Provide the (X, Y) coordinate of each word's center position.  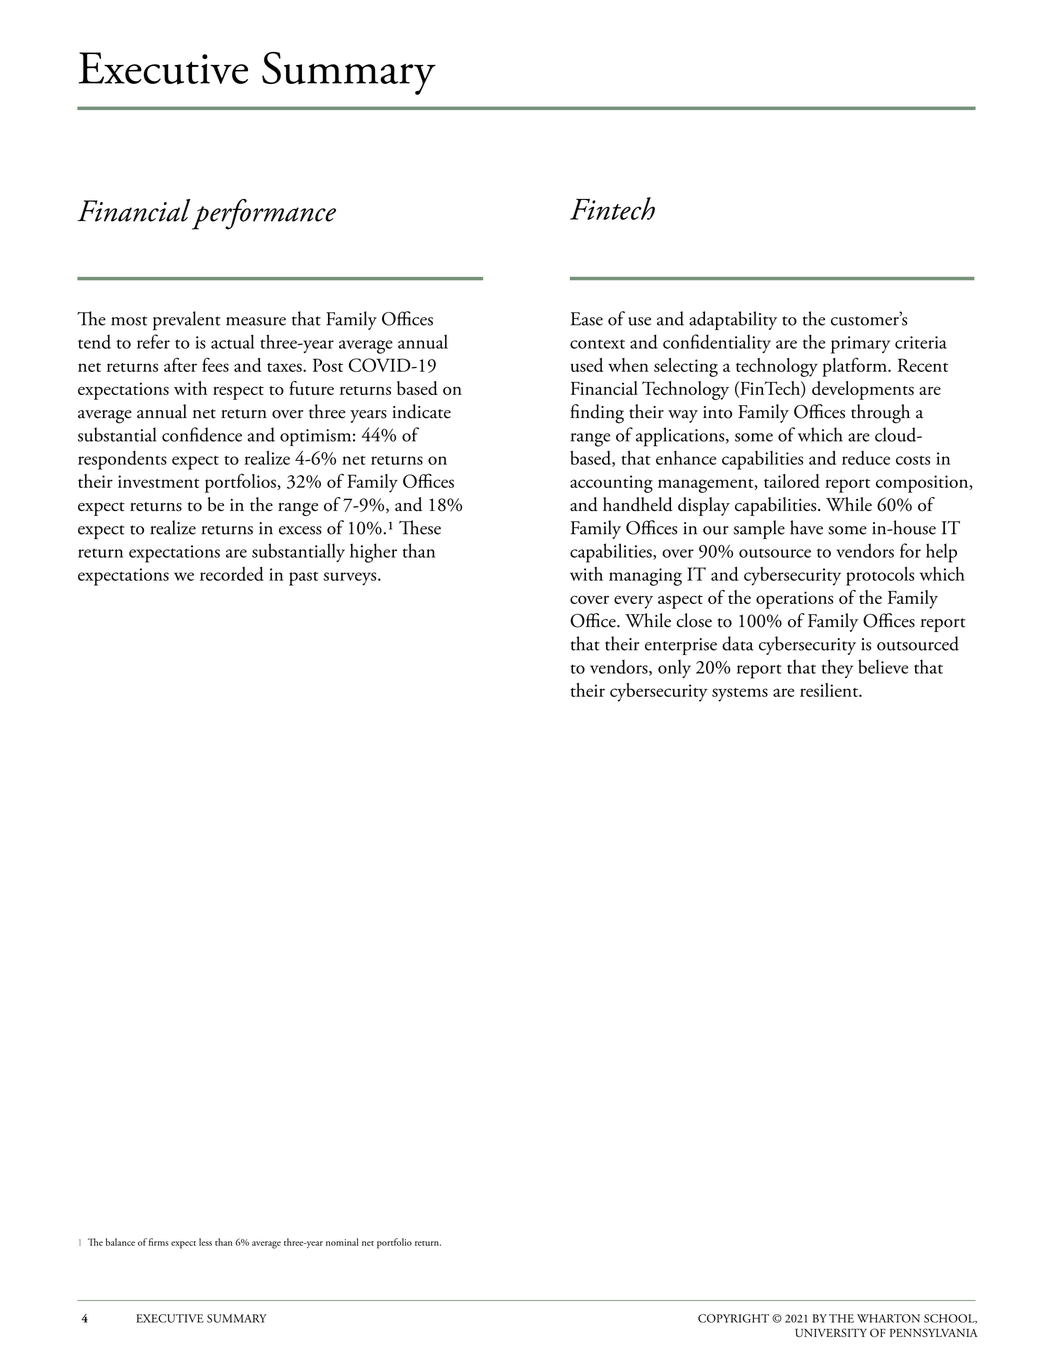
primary (860, 345)
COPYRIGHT (733, 1318)
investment (159, 481)
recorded (232, 574)
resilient (830, 690)
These (420, 527)
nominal (342, 1242)
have (806, 527)
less (205, 1242)
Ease (587, 319)
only (674, 668)
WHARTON (888, 1318)
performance (264, 214)
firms (159, 1242)
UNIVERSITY (831, 1332)
